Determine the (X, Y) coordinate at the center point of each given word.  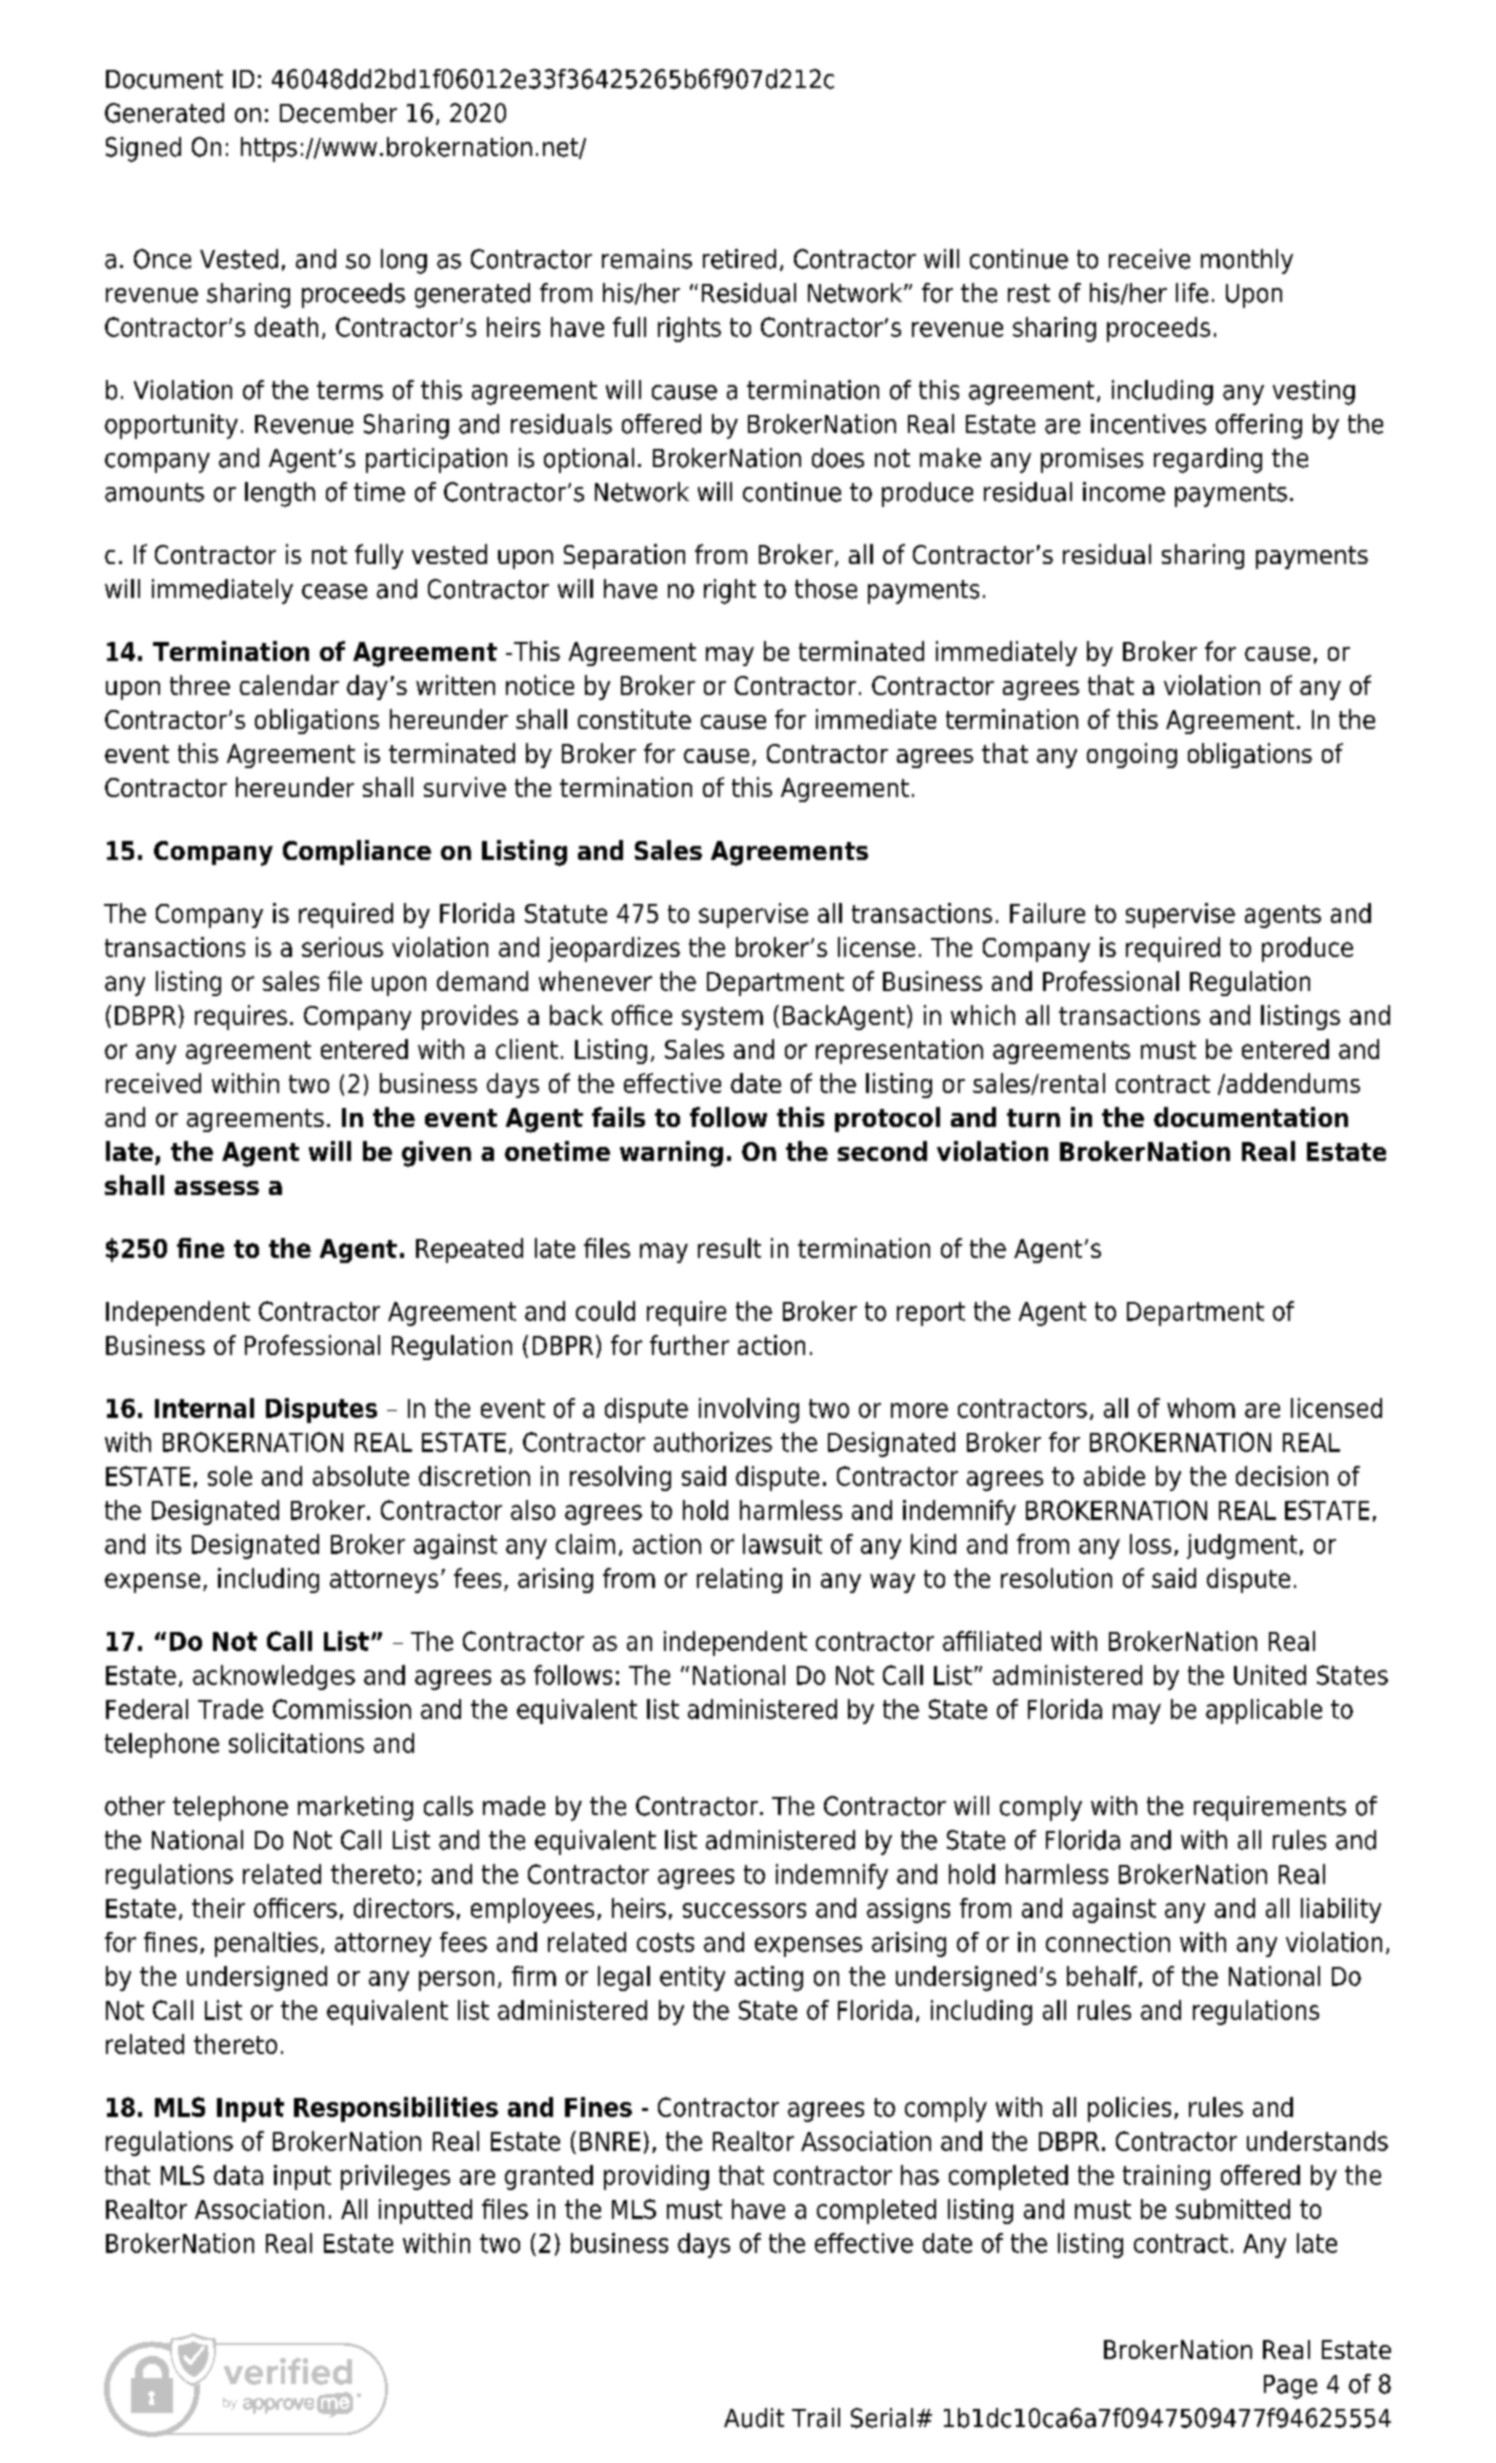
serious (342, 947)
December (338, 113)
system (722, 1018)
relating (739, 1580)
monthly (1247, 261)
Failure (1047, 913)
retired (739, 259)
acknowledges (274, 1677)
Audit (754, 2418)
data (238, 2175)
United (1270, 1675)
